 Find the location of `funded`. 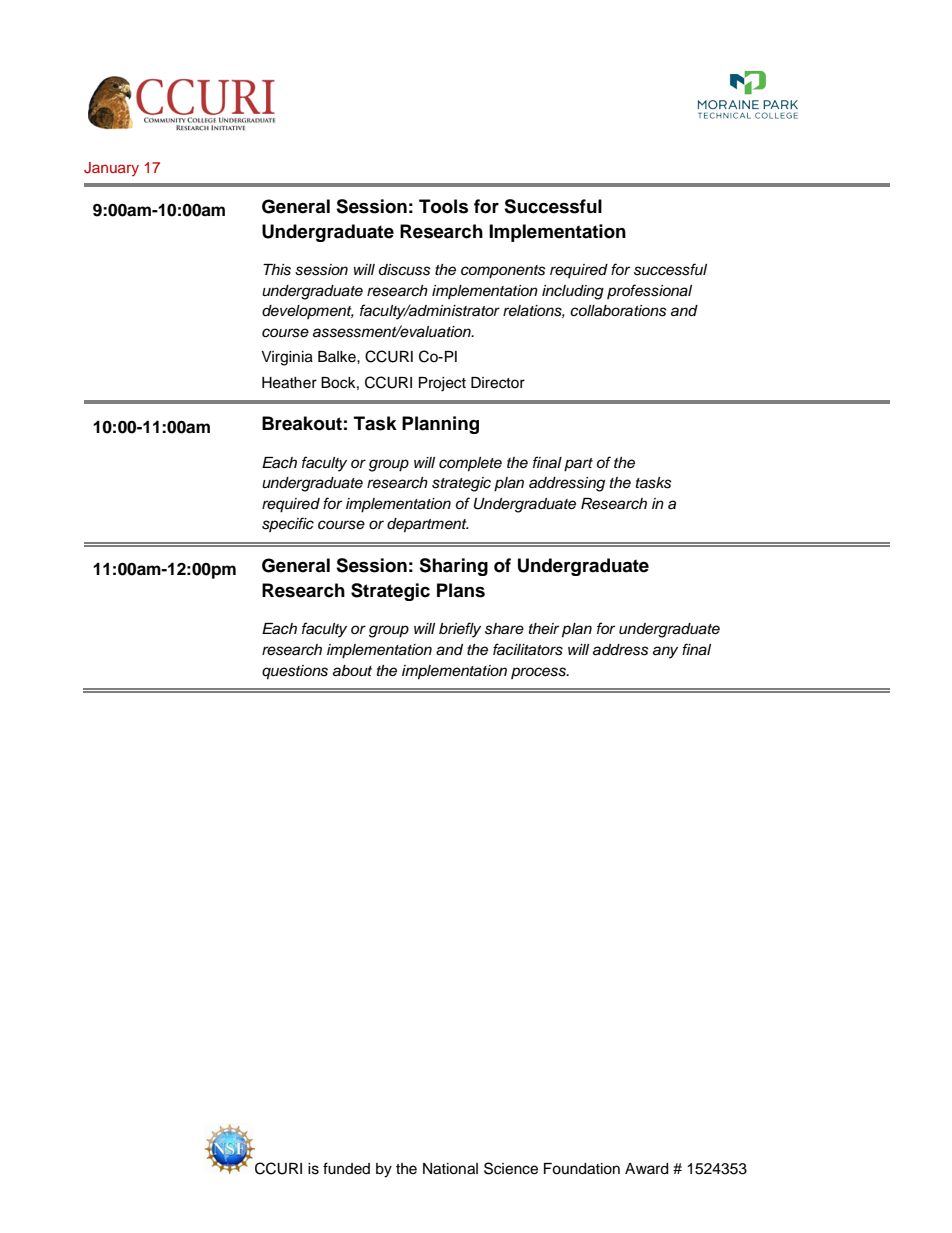

funded is located at coordinates (346, 1168).
